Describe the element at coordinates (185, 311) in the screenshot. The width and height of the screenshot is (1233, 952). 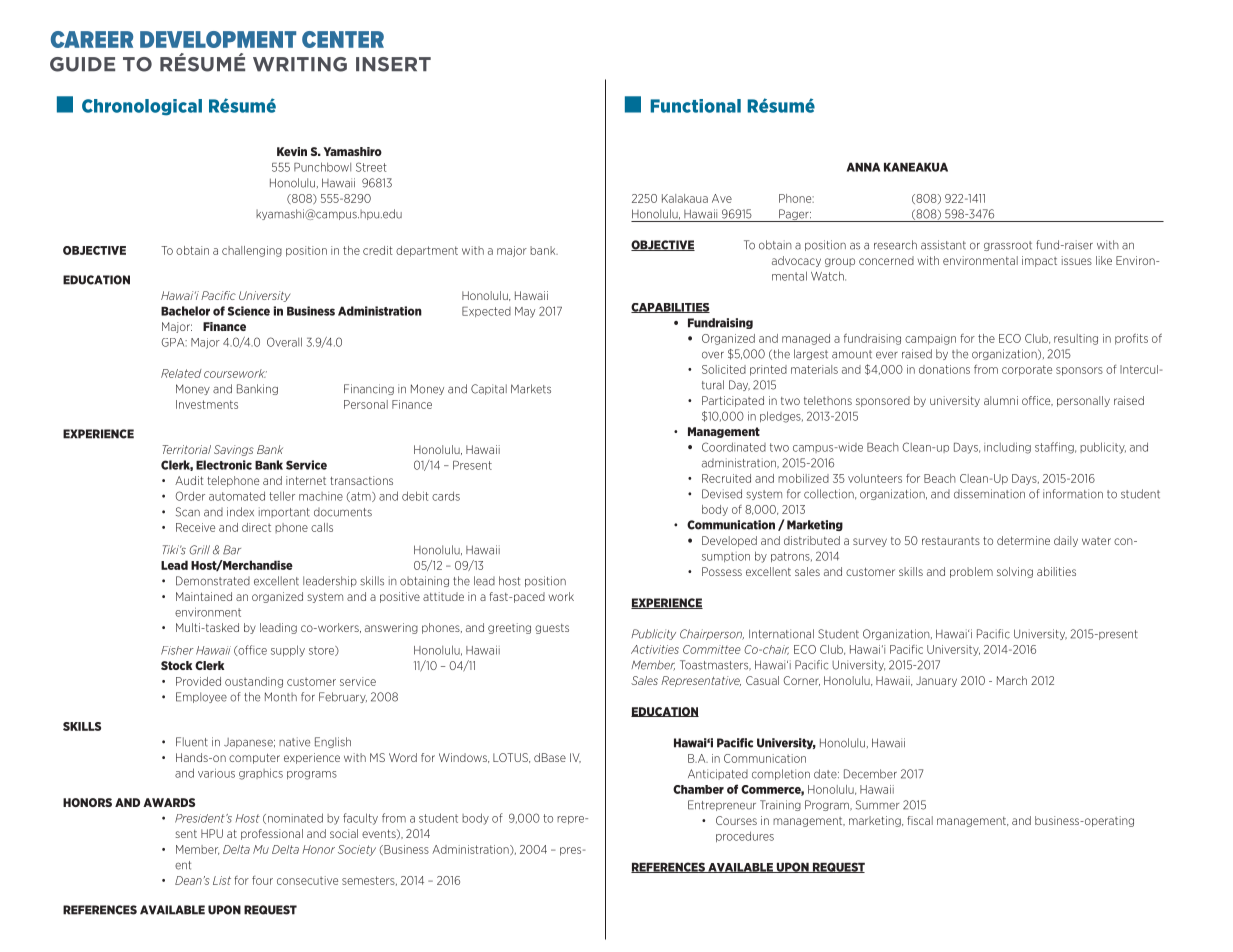
I see `Bachelor` at that location.
